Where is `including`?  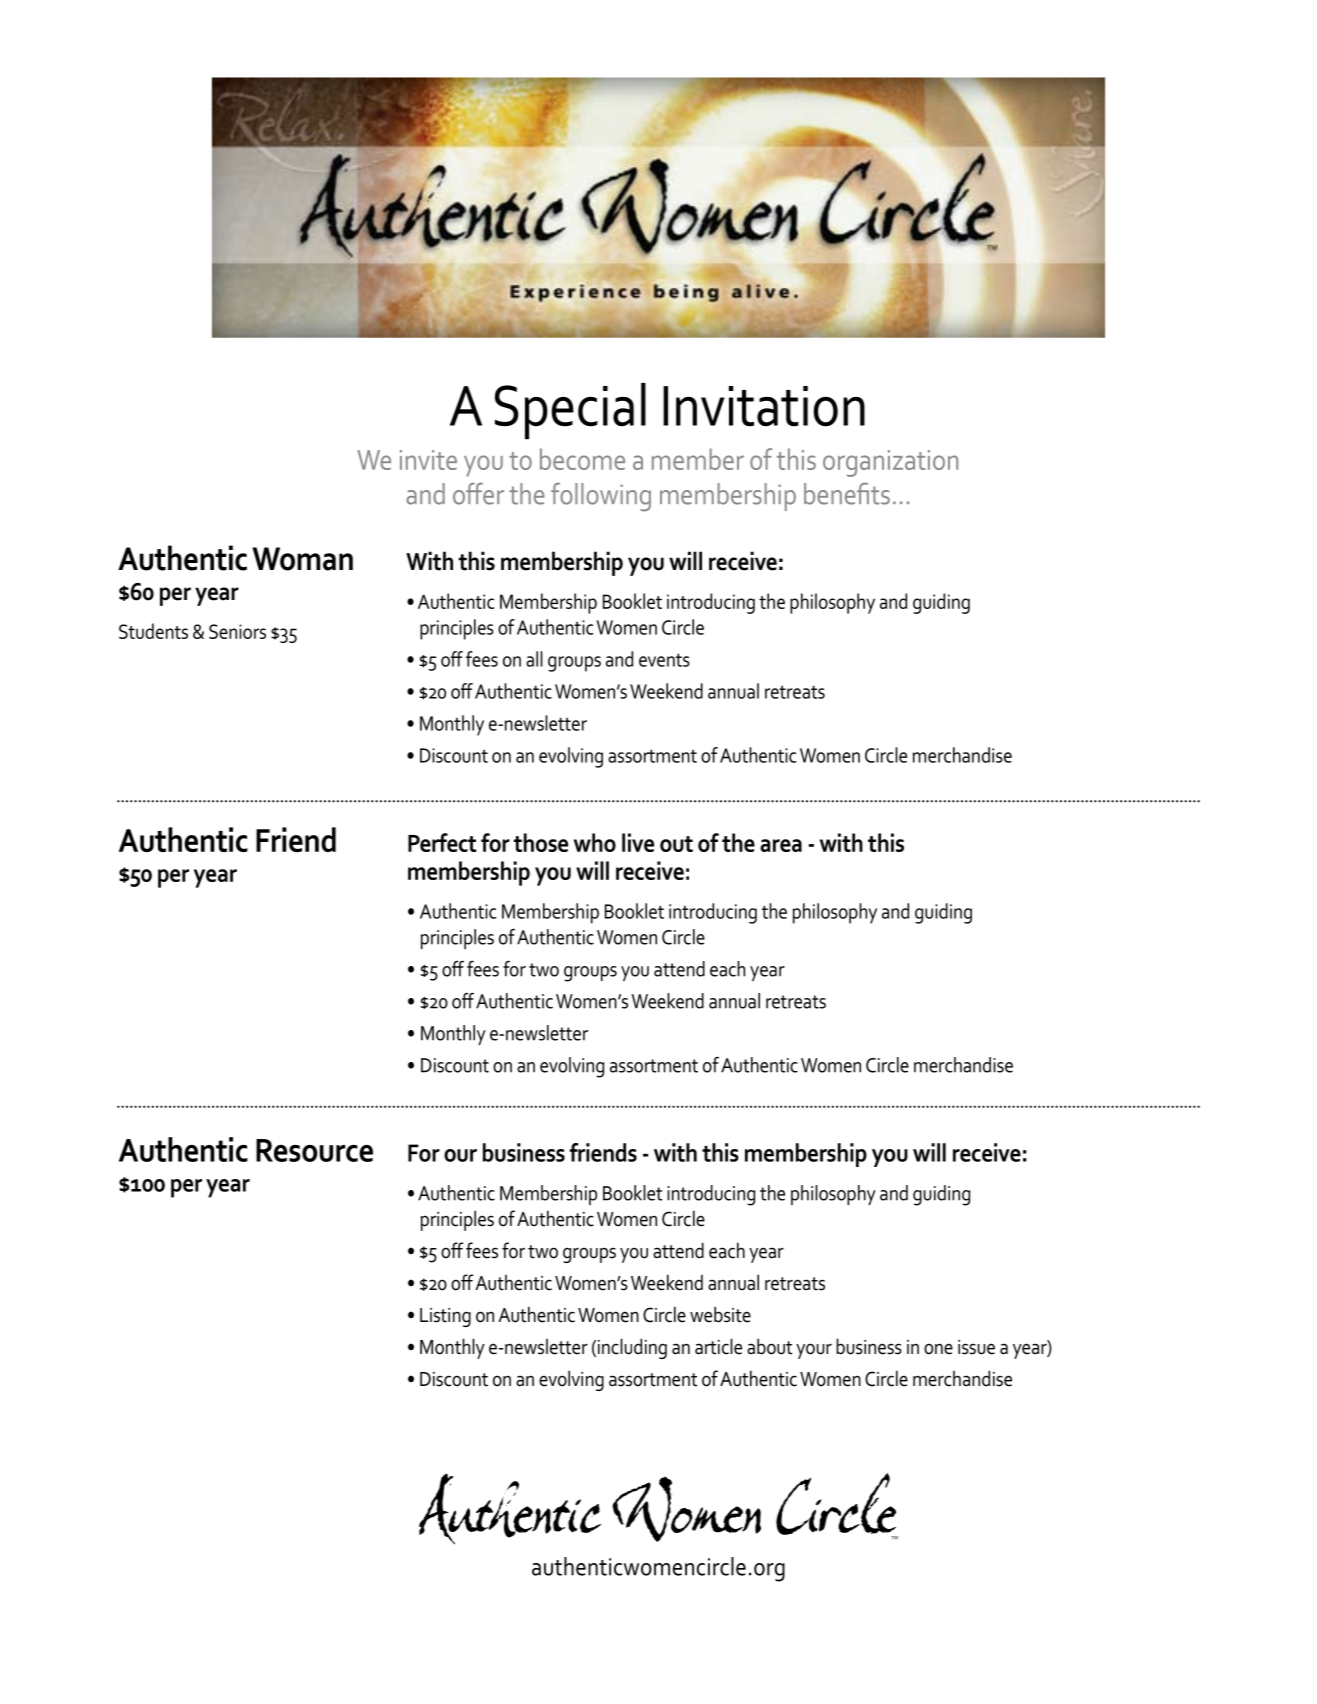
including is located at coordinates (632, 1348).
